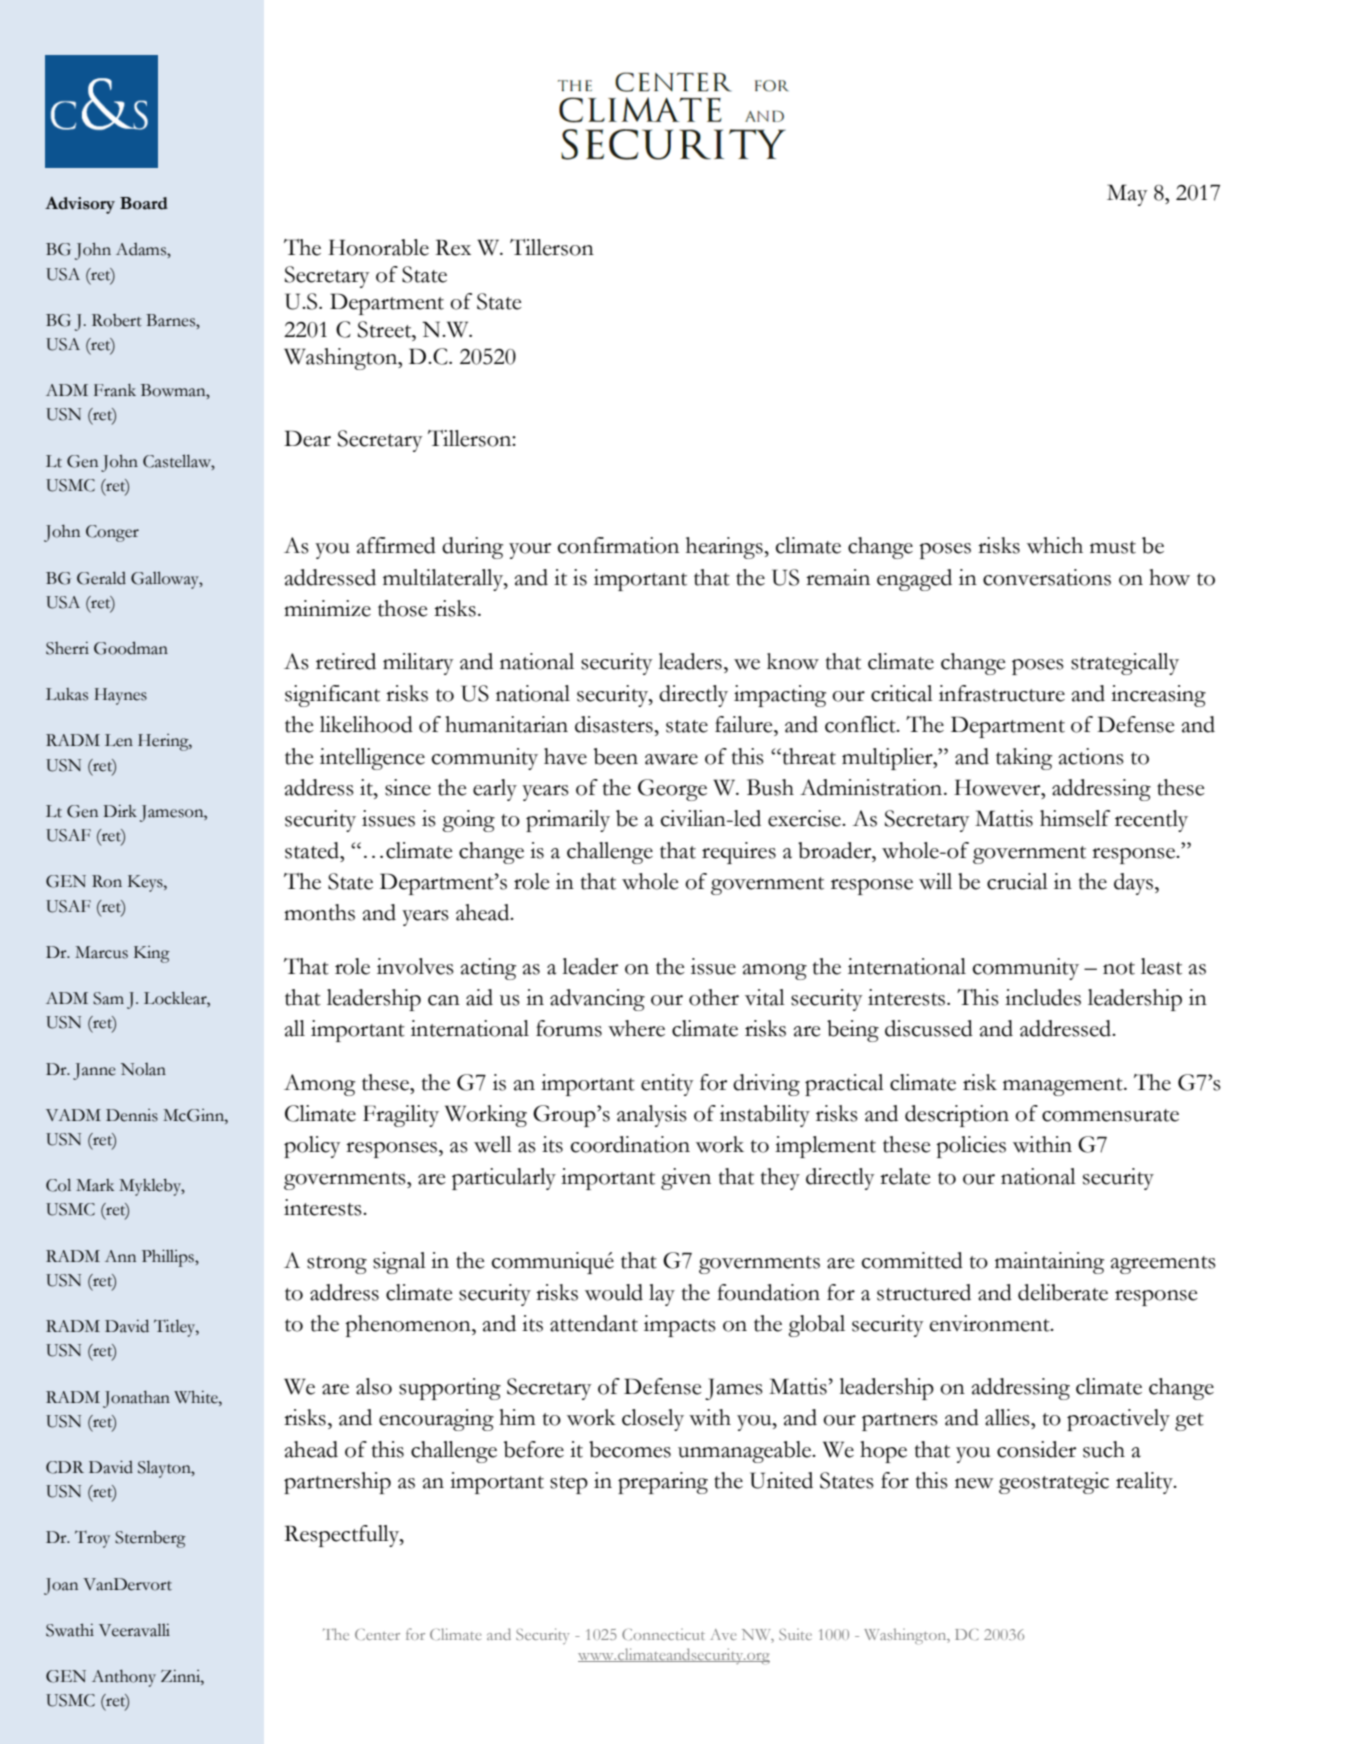 This screenshot has width=1348, height=1744. I want to click on Dirk, so click(120, 810).
